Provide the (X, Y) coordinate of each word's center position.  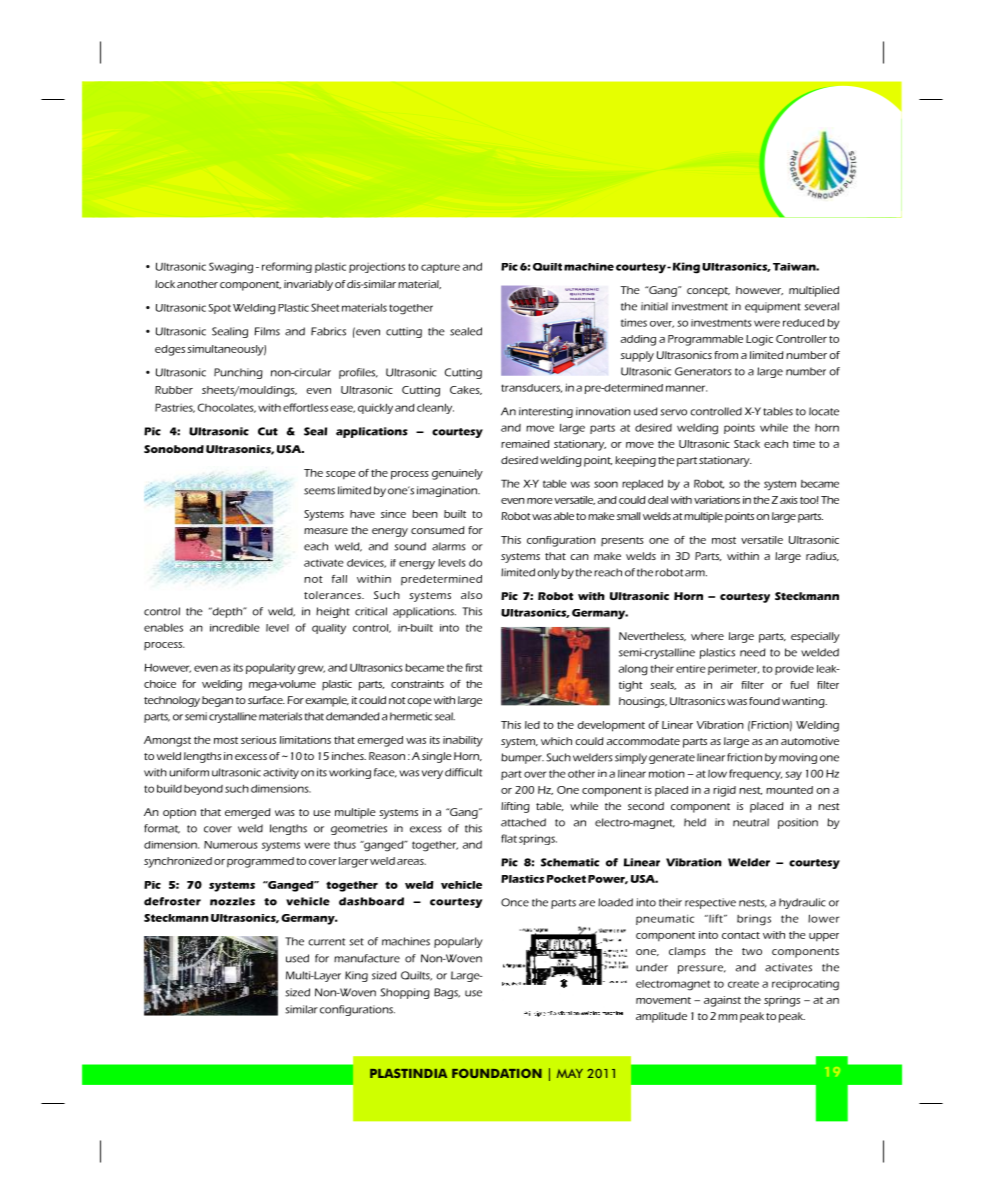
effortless (305, 407)
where (707, 636)
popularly (458, 942)
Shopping (405, 993)
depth (227, 612)
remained (525, 444)
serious (258, 740)
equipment (773, 307)
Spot (219, 309)
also (471, 595)
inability (463, 741)
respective (710, 903)
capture (440, 268)
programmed (260, 862)
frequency (755, 774)
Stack (747, 444)
